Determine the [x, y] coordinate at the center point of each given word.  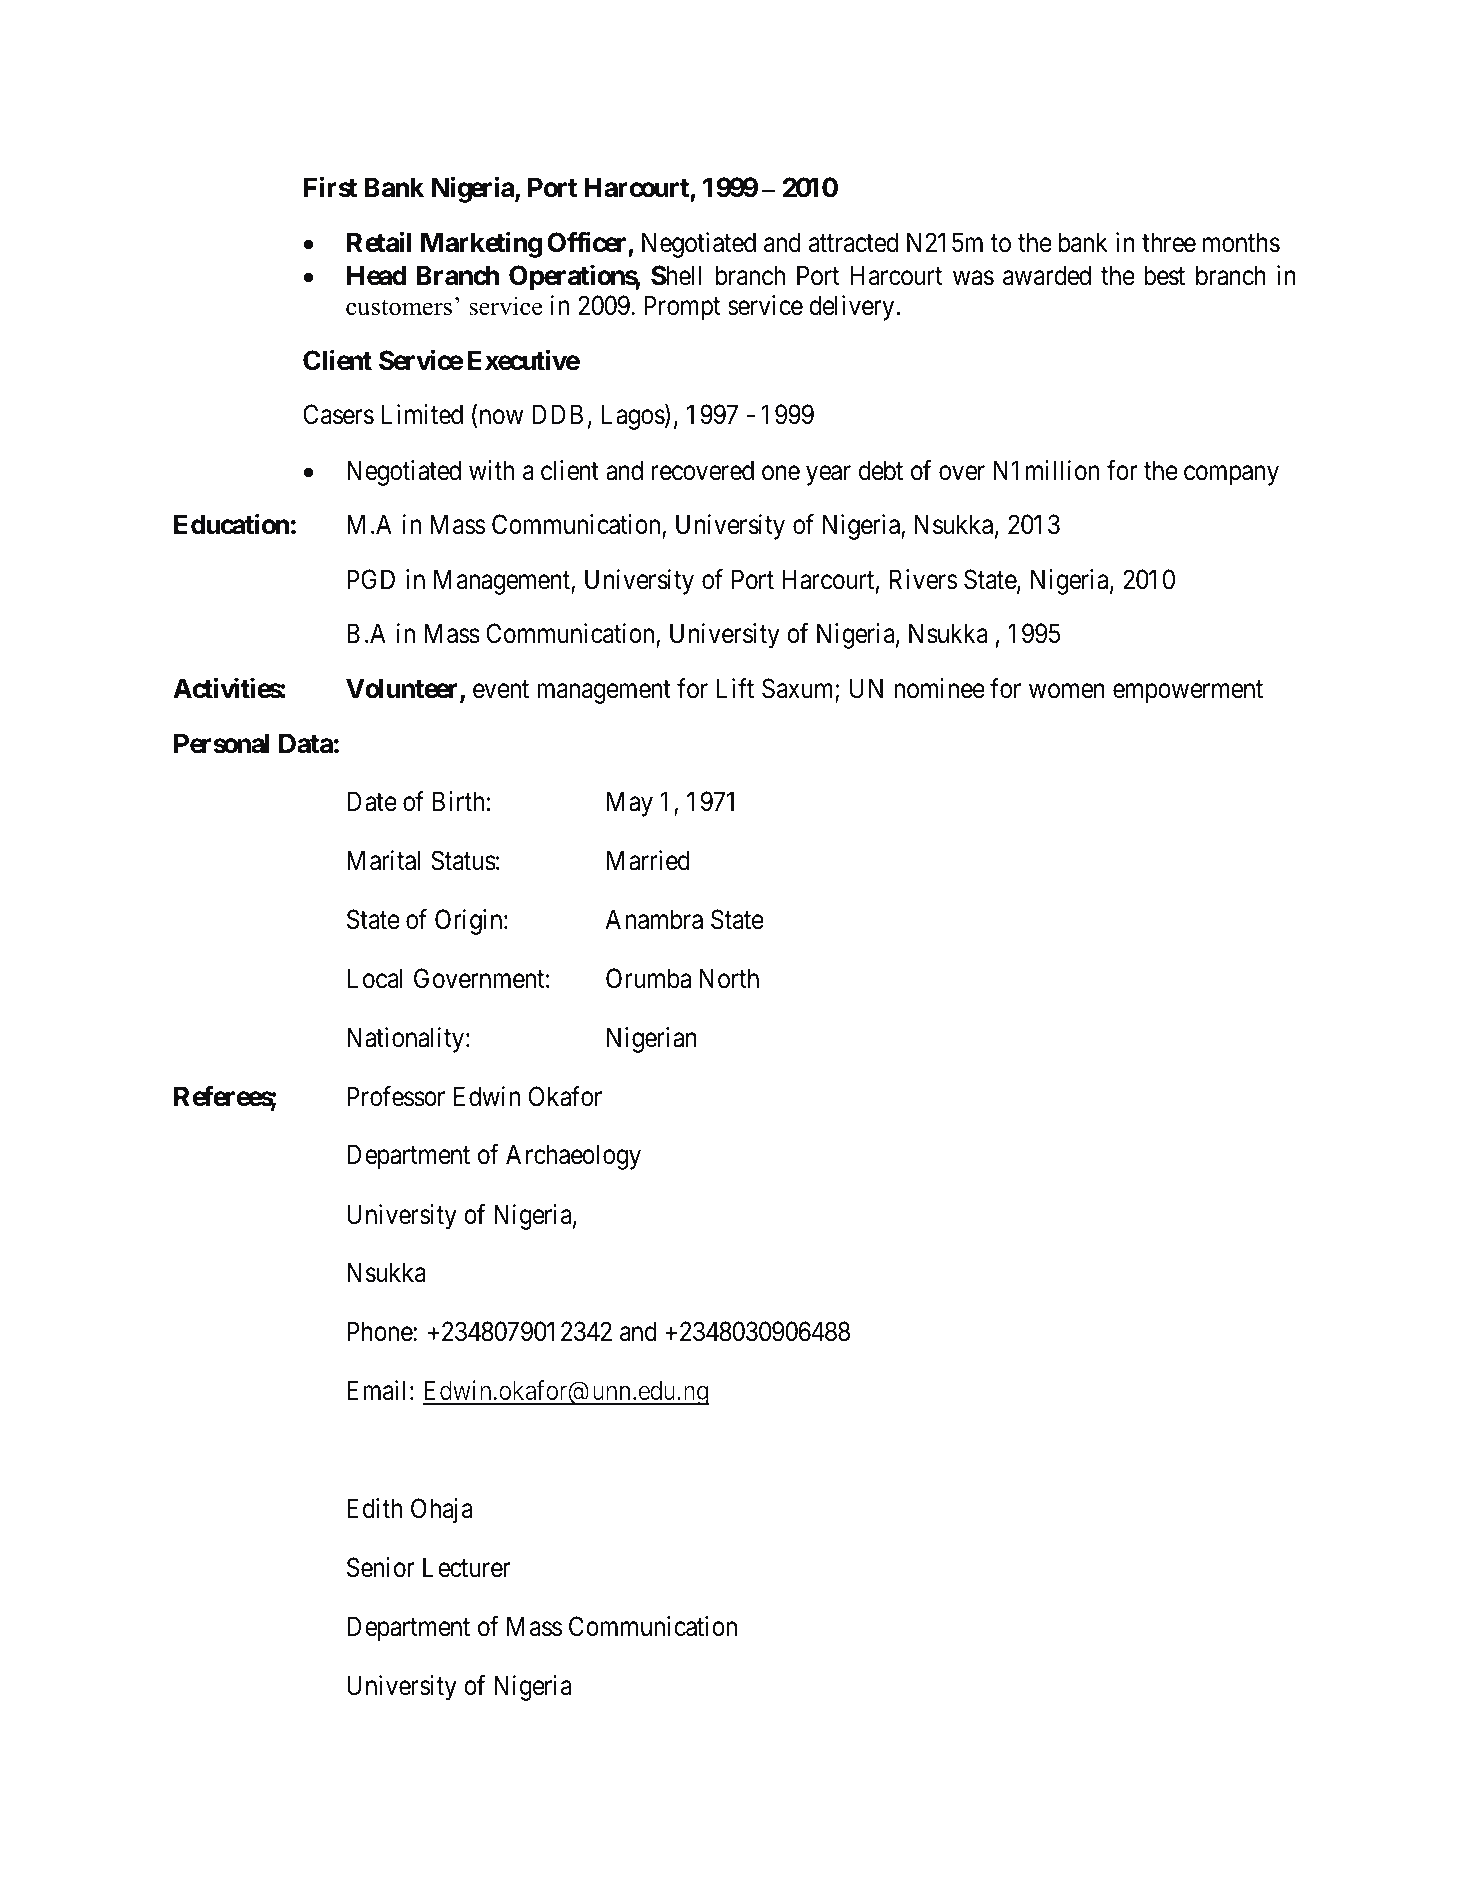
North [729, 978]
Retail [379, 242]
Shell [676, 275]
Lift [735, 688]
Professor [396, 1096]
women [1067, 691]
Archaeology [573, 1157]
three [1169, 242]
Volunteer [403, 689]
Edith [374, 1508]
